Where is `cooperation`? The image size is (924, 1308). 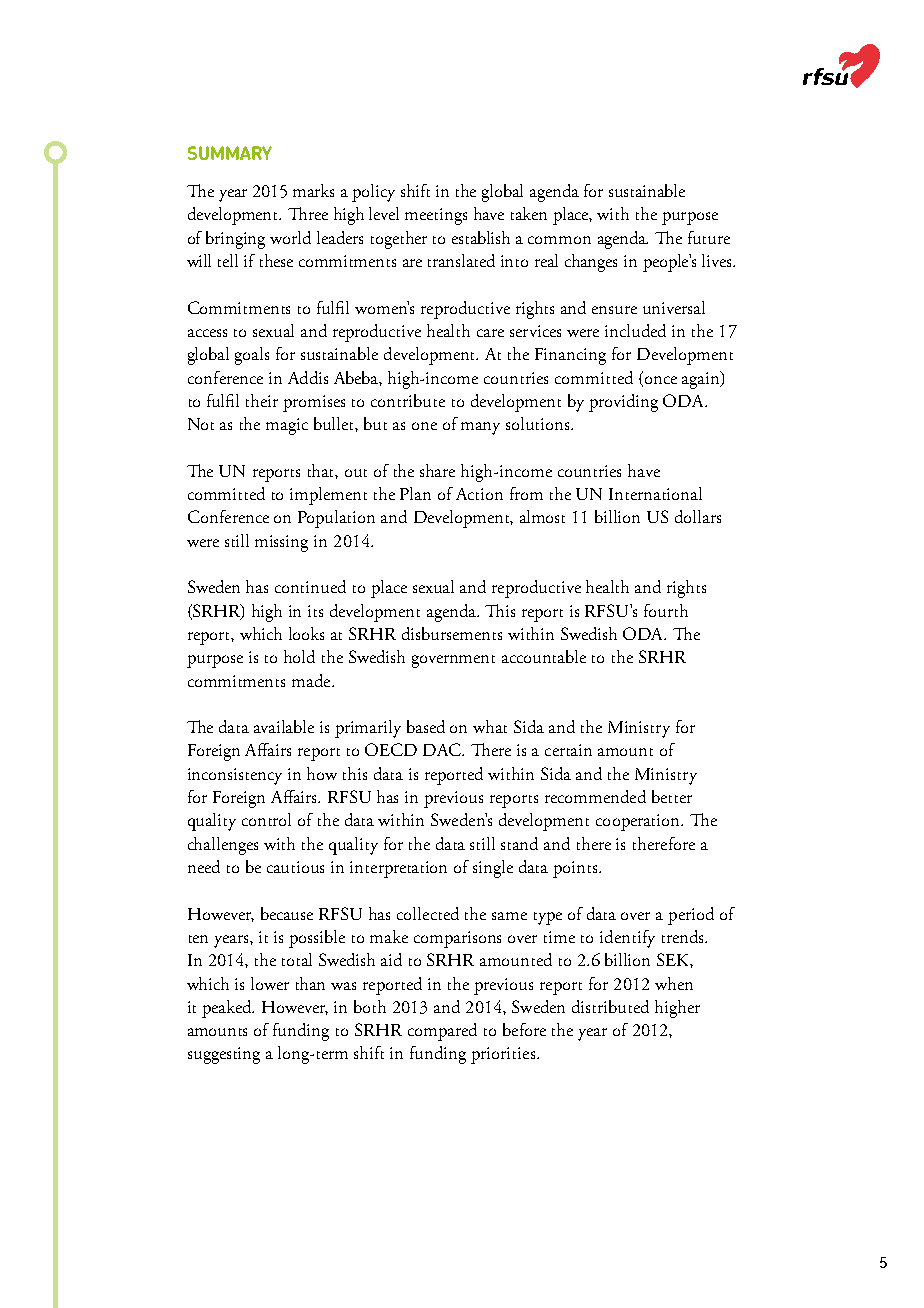
cooperation is located at coordinates (639, 822).
